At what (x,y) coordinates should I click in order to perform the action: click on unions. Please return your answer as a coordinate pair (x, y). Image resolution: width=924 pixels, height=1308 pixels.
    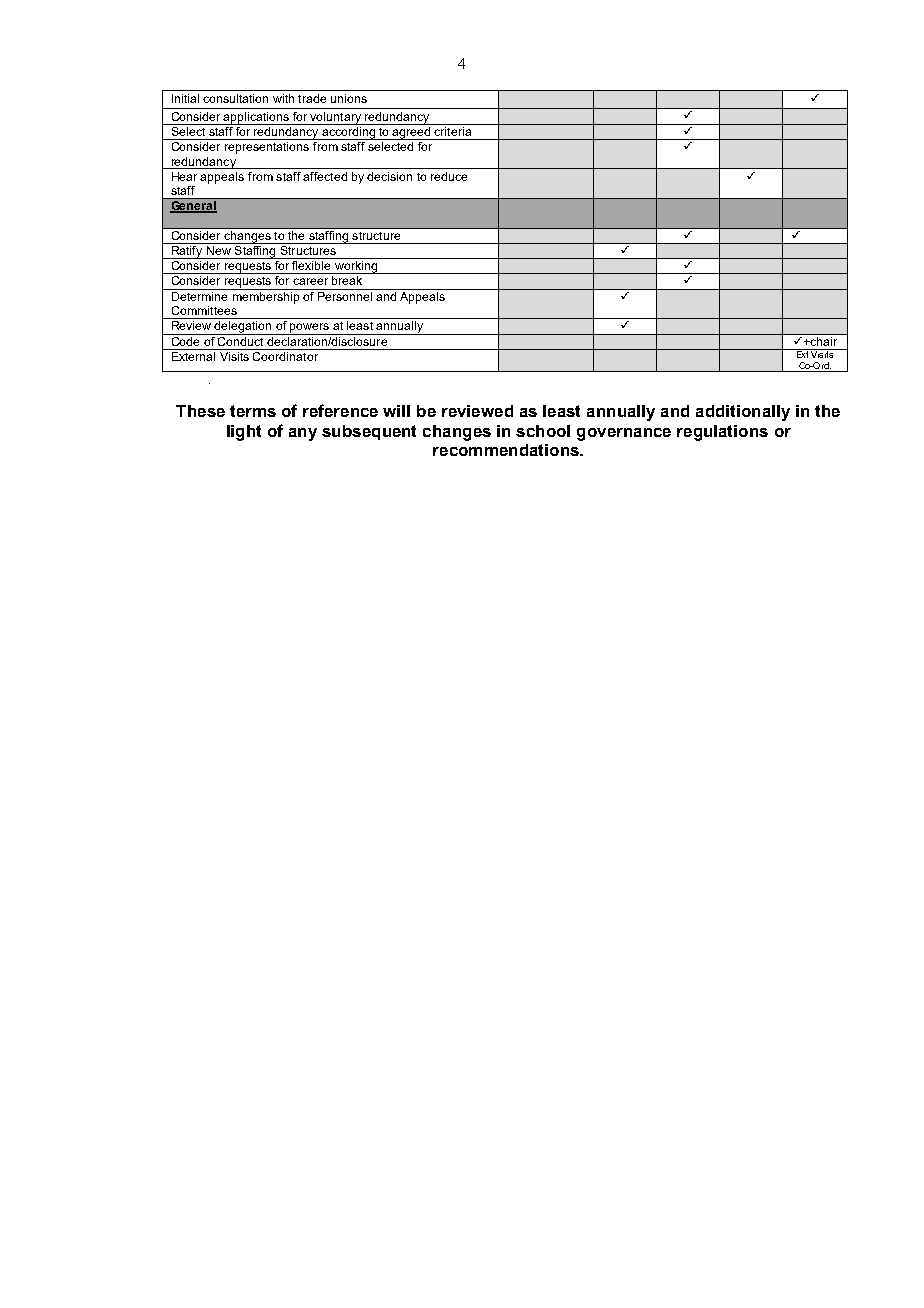
    Looking at the image, I should click on (349, 98).
